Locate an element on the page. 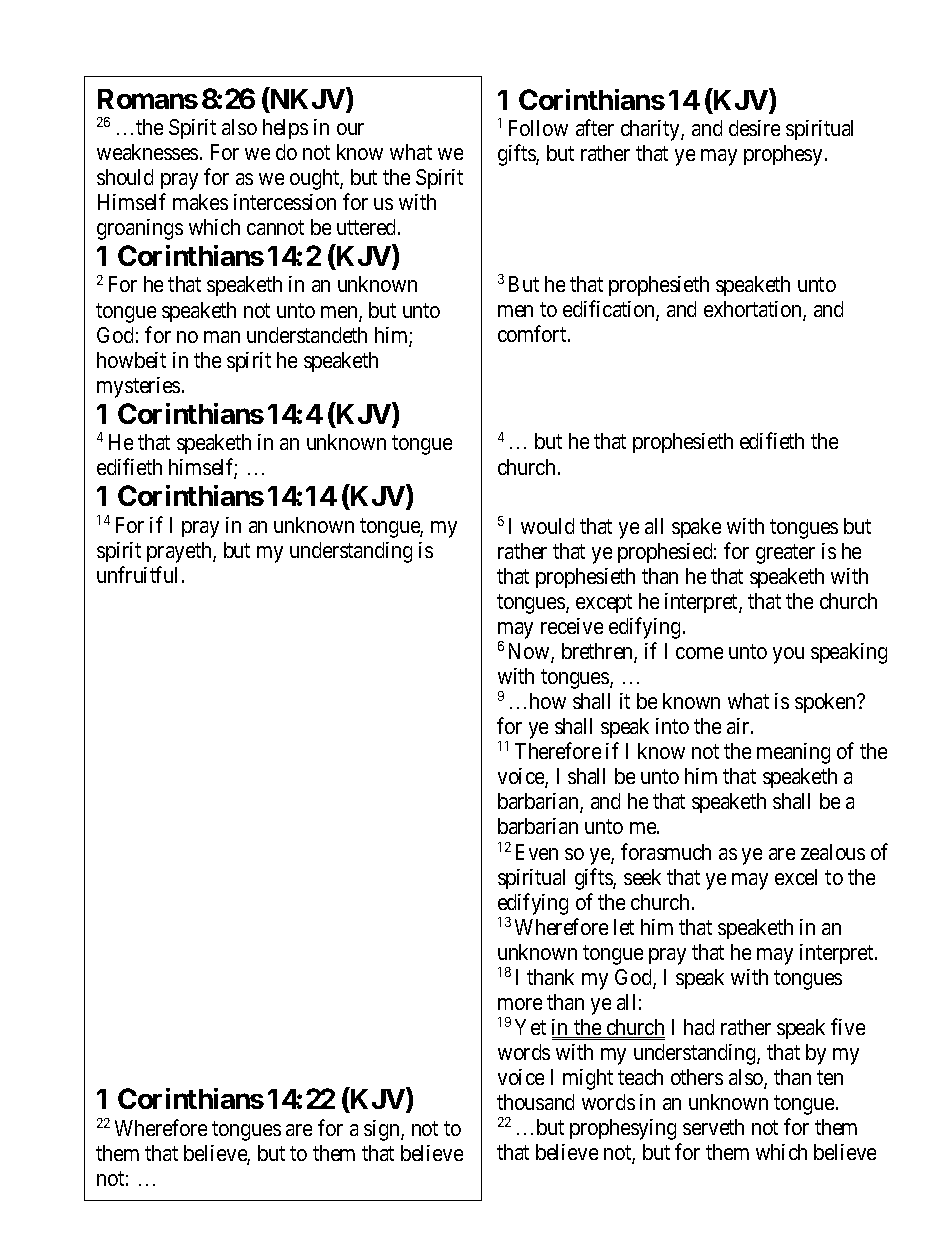  weaknesses is located at coordinates (147, 152).
